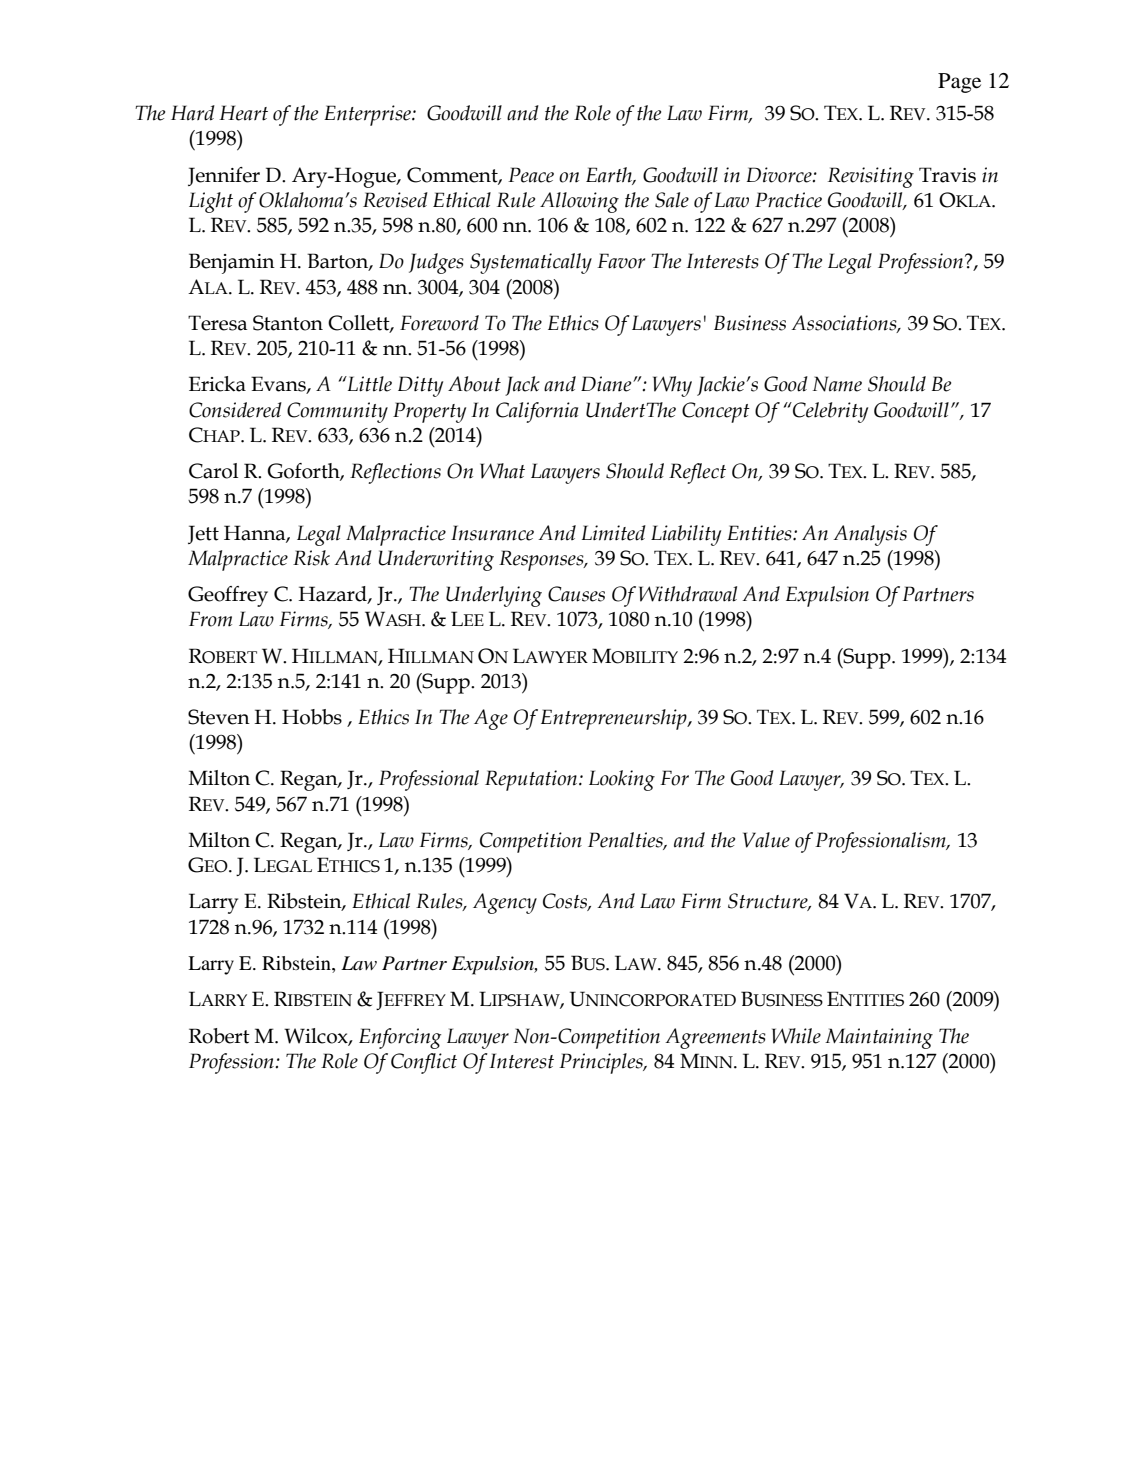  Describe the element at coordinates (715, 1038) in the screenshot. I see `Agreements` at that location.
